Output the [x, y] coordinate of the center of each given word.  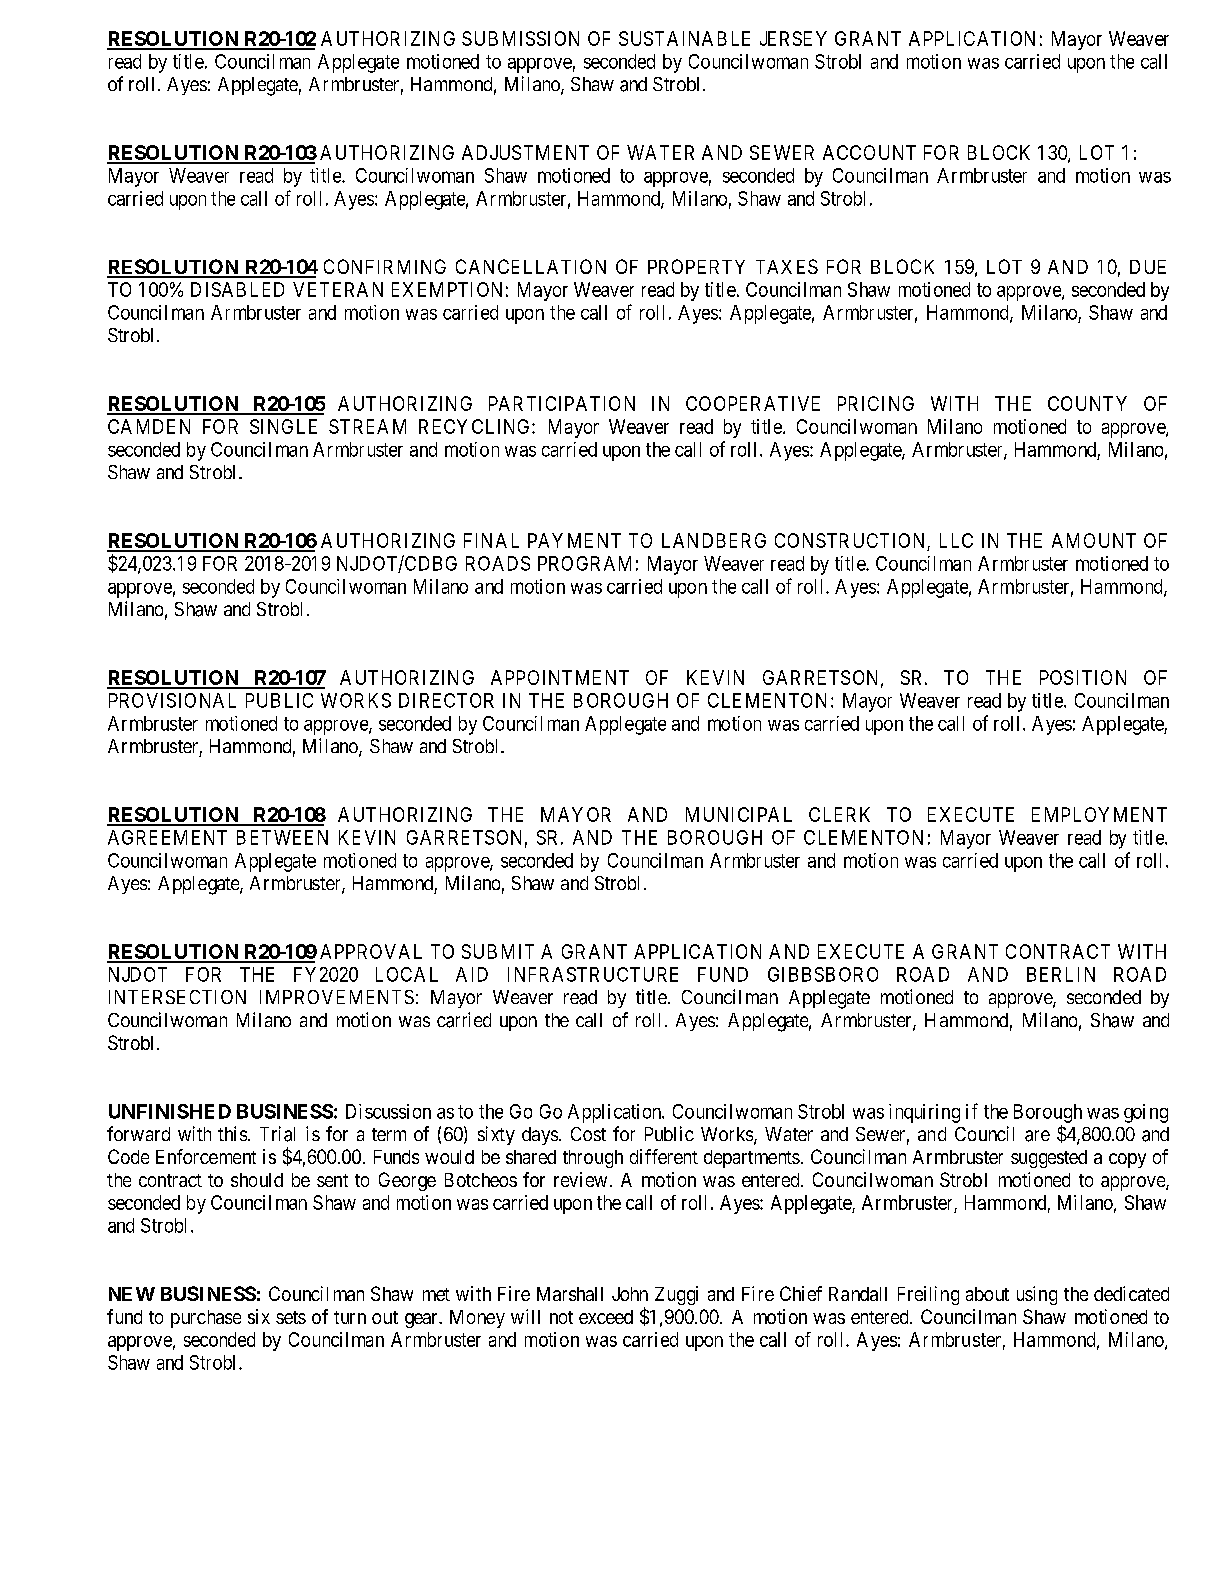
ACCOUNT [869, 152]
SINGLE [283, 426]
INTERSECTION [177, 997]
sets [291, 1317]
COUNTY [1087, 403]
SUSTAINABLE [684, 38]
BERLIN [1061, 974]
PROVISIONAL [172, 700]
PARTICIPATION [562, 403]
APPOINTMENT [560, 677]
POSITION [1083, 677]
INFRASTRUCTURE [593, 974]
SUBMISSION [520, 38]
